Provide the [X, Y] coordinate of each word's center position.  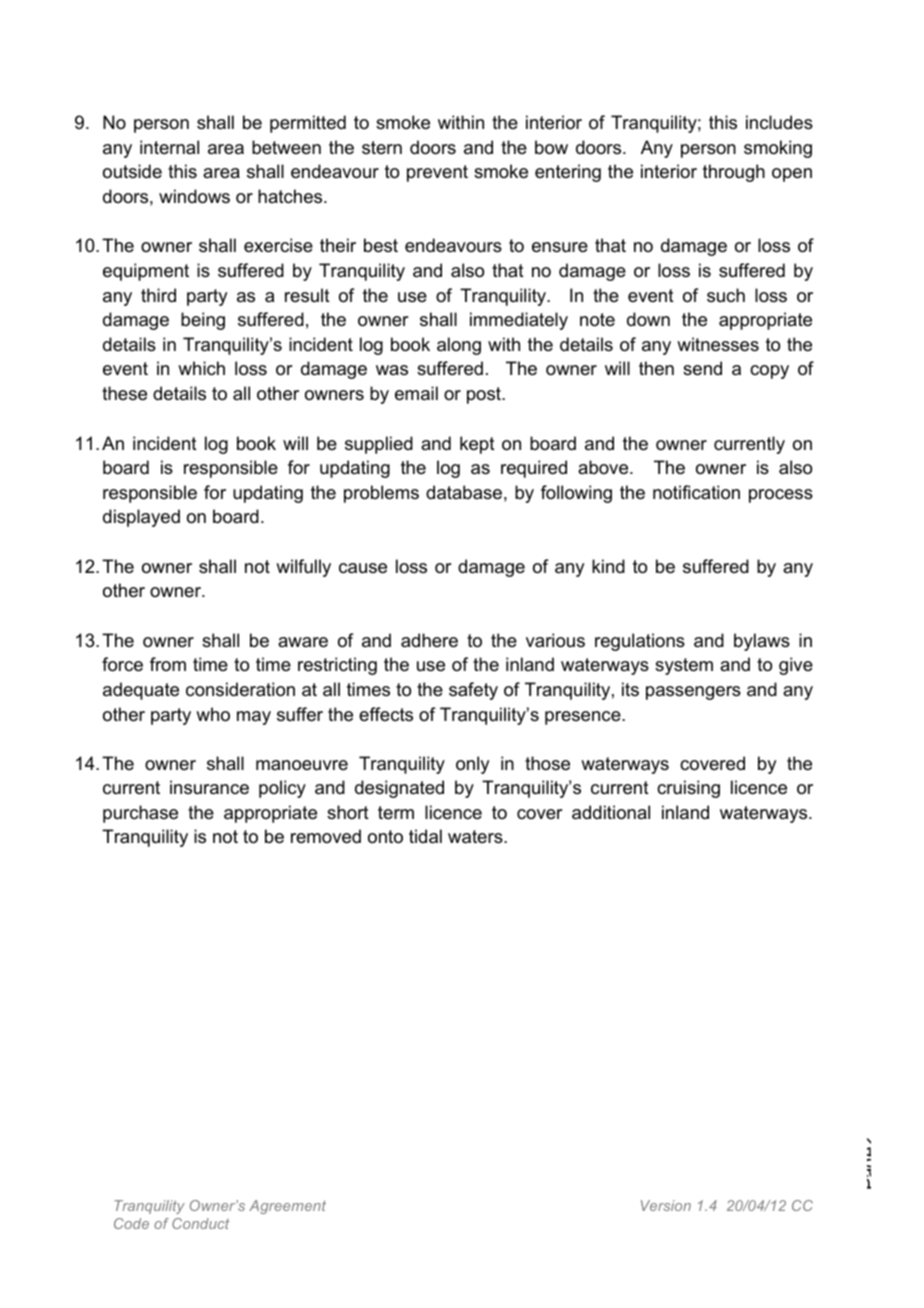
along [459, 346]
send [702, 368]
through [734, 173]
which [201, 368]
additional [611, 812]
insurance [209, 787]
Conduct [200, 1223]
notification [696, 492]
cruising [688, 789]
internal [169, 147]
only [472, 765]
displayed [141, 518]
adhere [429, 640]
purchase [140, 814]
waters [476, 837]
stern [382, 147]
